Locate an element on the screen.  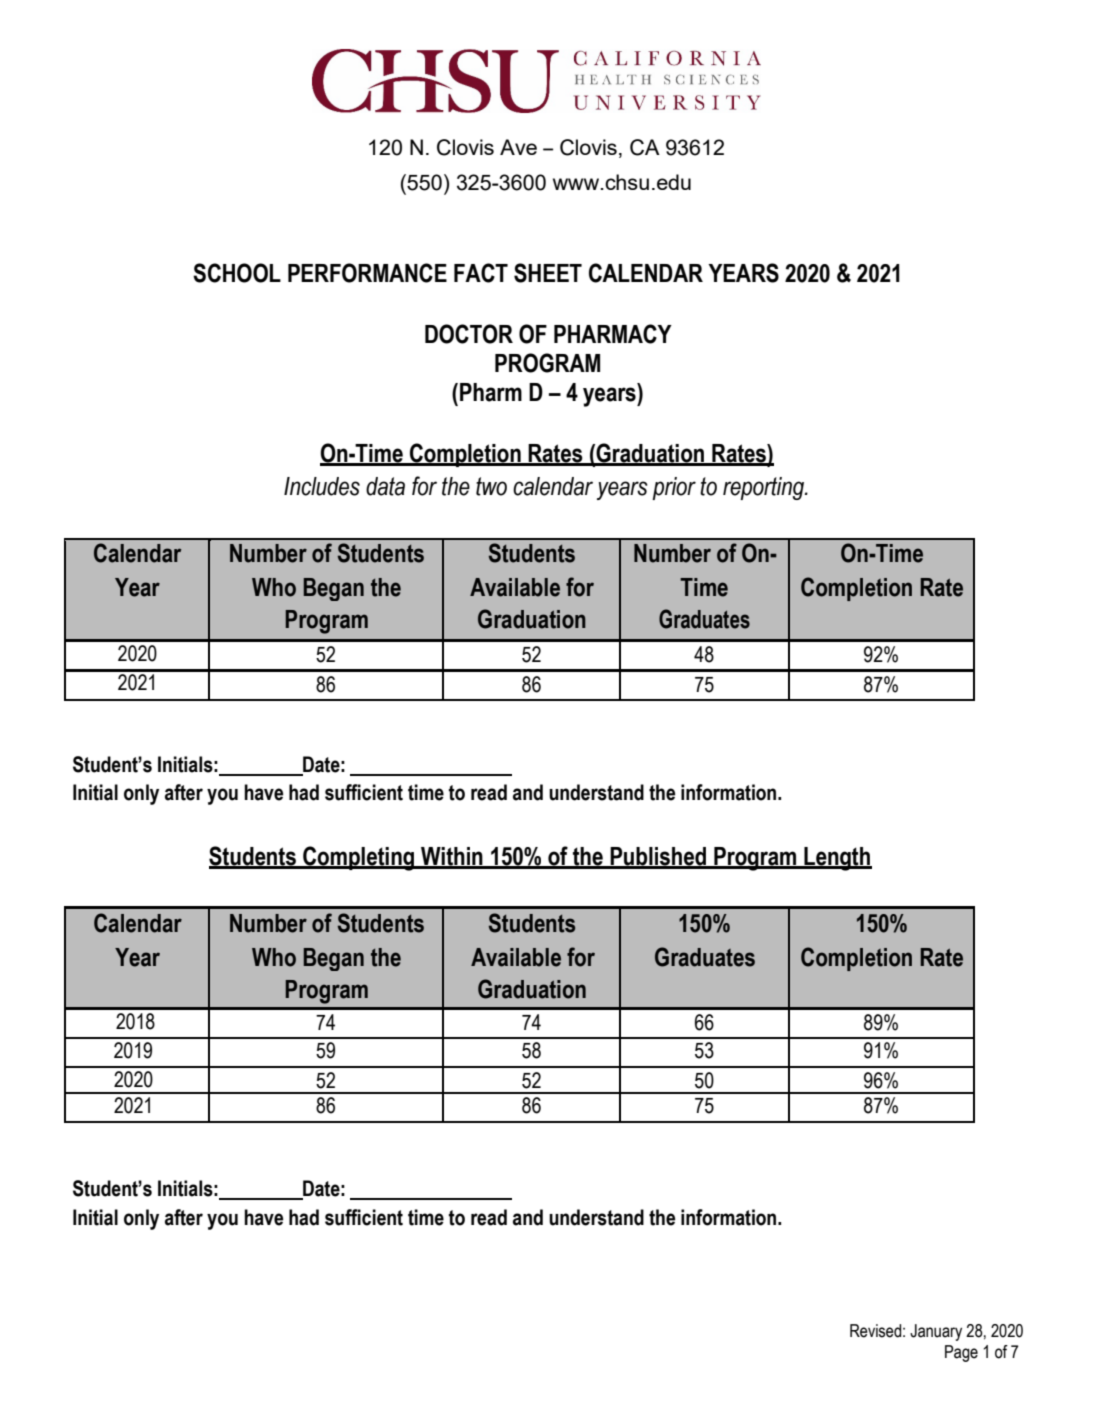
reporting is located at coordinates (764, 488).
